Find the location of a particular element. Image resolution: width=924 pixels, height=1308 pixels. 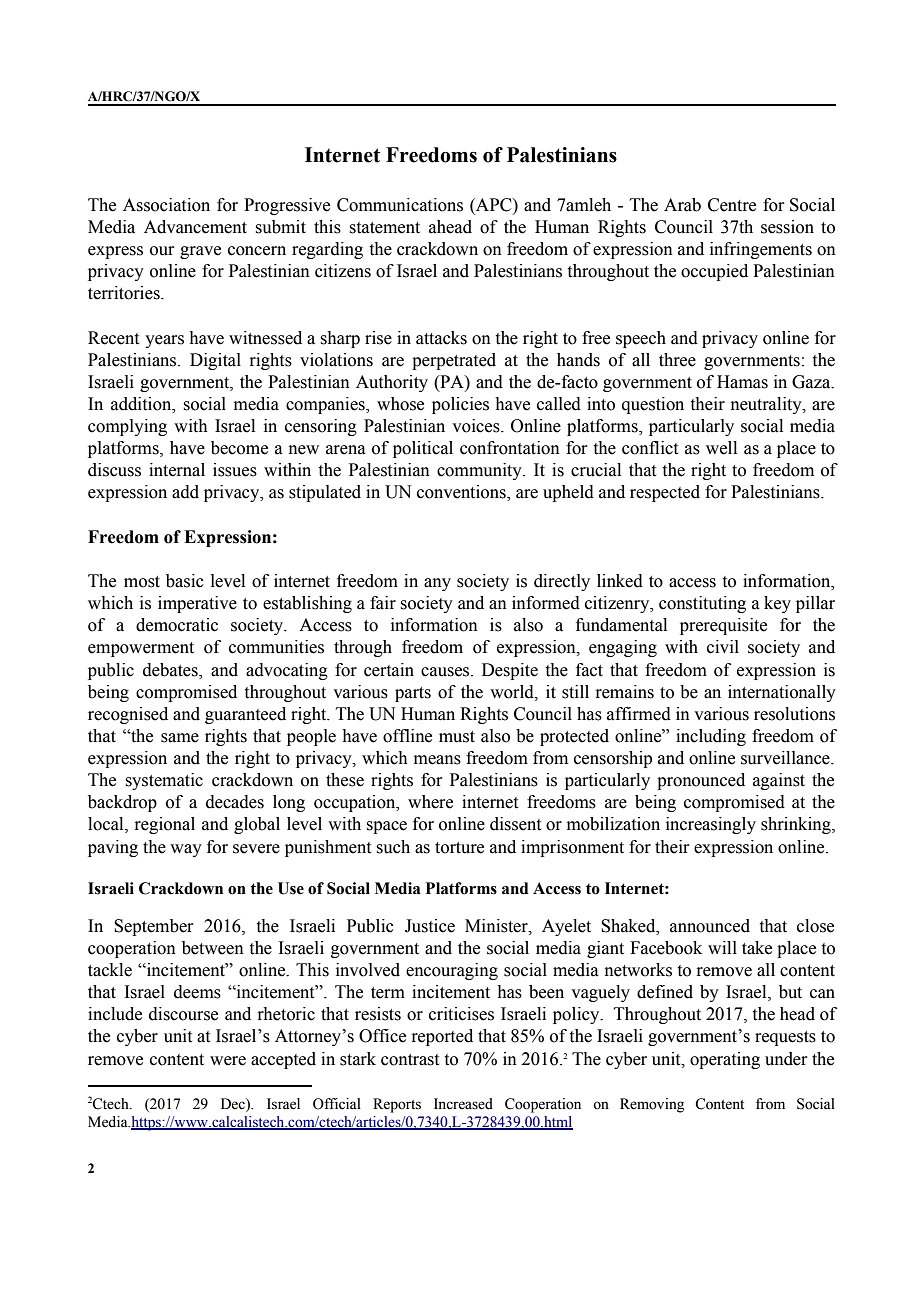

operating is located at coordinates (725, 1060).
